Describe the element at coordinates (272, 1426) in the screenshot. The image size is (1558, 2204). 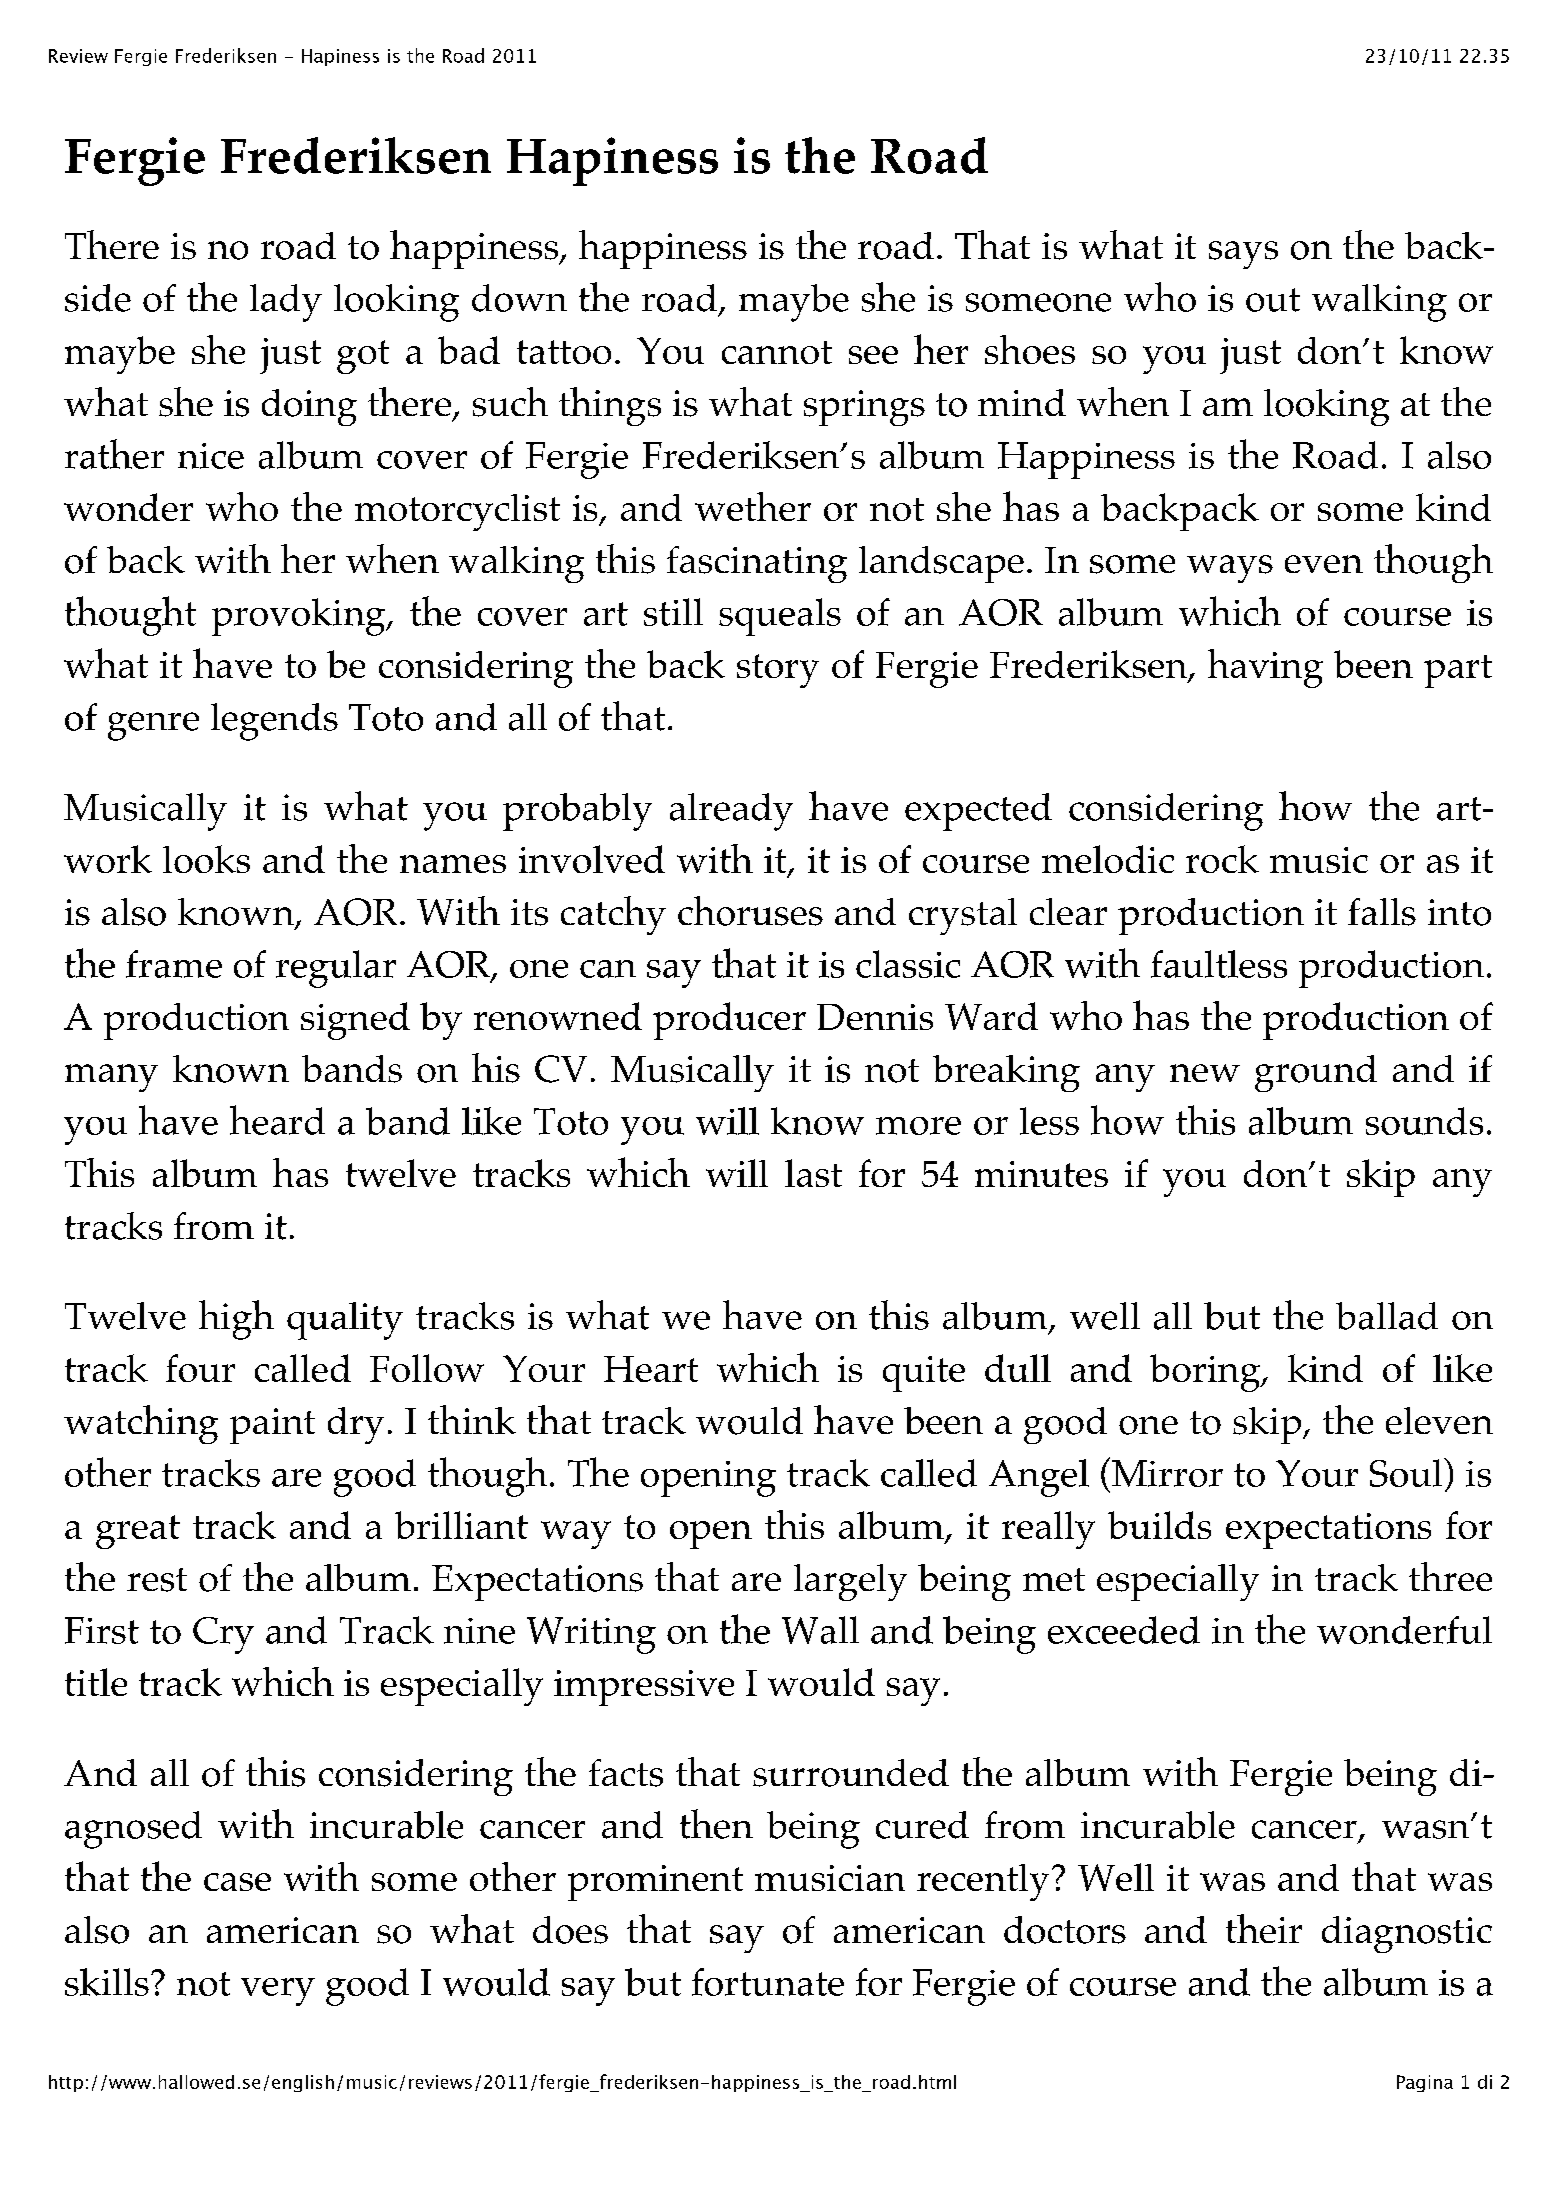
I see `paint` at that location.
